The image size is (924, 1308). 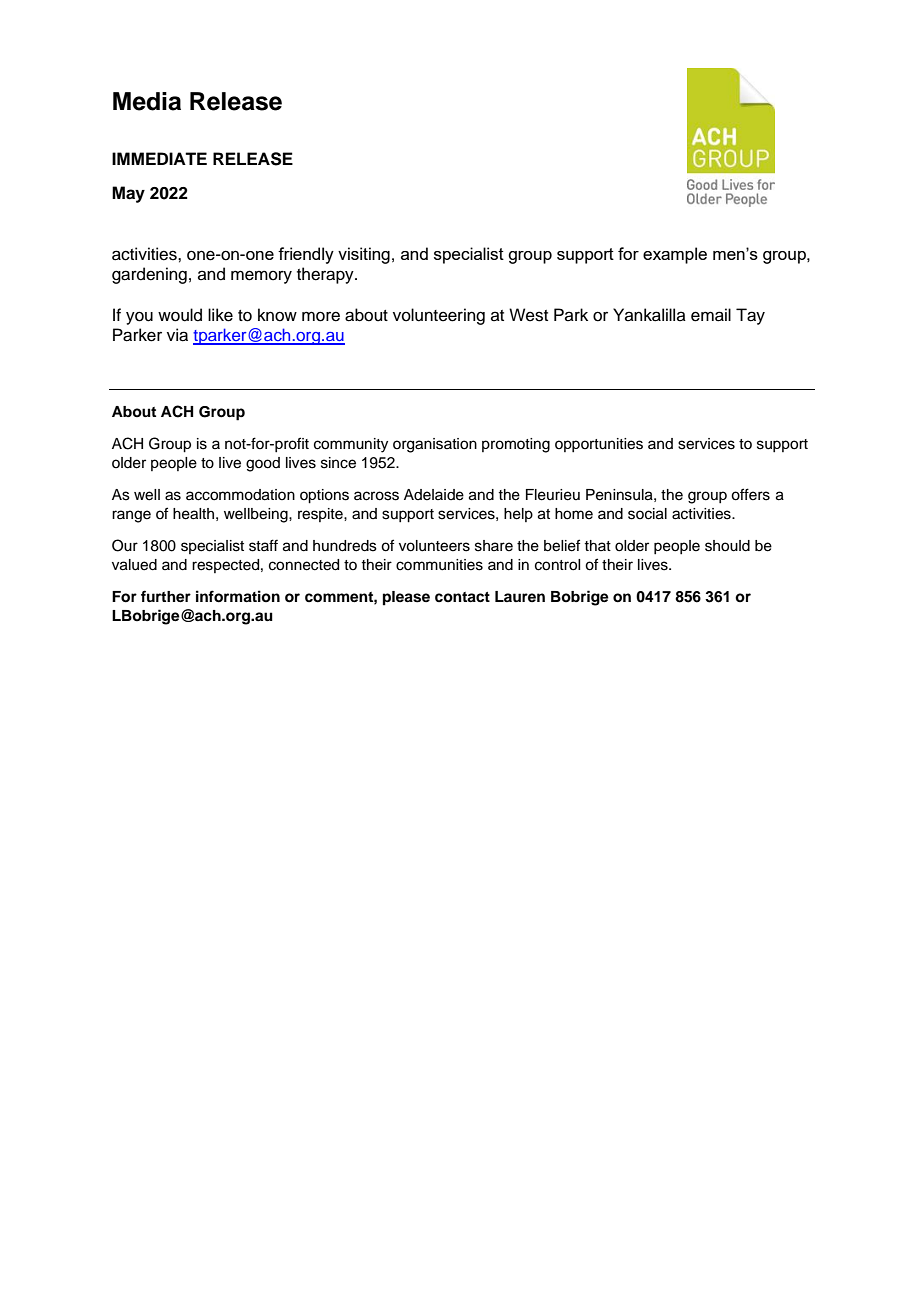 What do you see at coordinates (711, 315) in the document?
I see `email` at bounding box center [711, 315].
